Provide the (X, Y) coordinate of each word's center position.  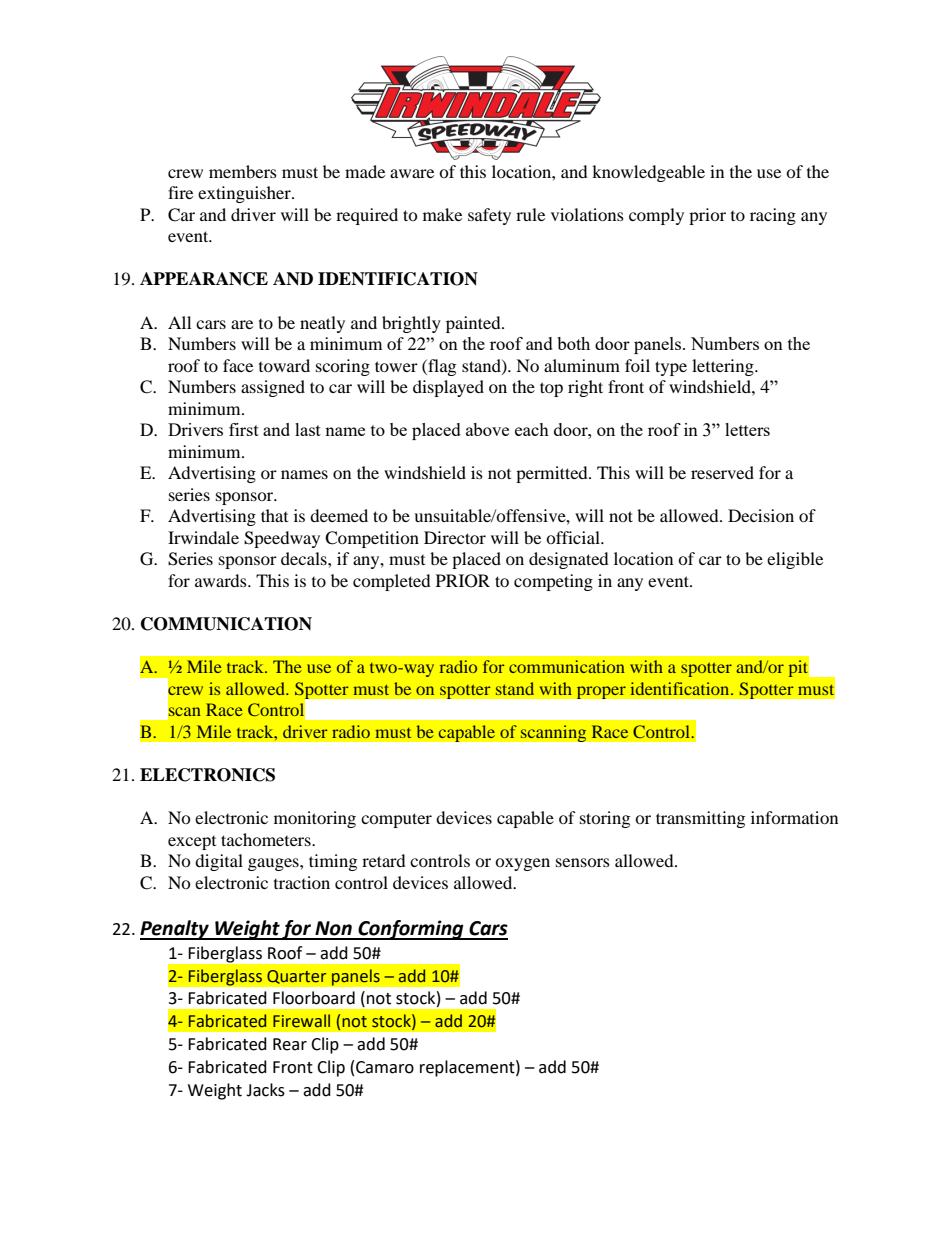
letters (747, 429)
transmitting (700, 819)
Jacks (265, 1090)
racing (773, 216)
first (244, 429)
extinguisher (245, 194)
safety (489, 216)
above (487, 429)
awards (222, 580)
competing (553, 582)
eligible (795, 560)
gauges (274, 864)
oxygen (522, 864)
